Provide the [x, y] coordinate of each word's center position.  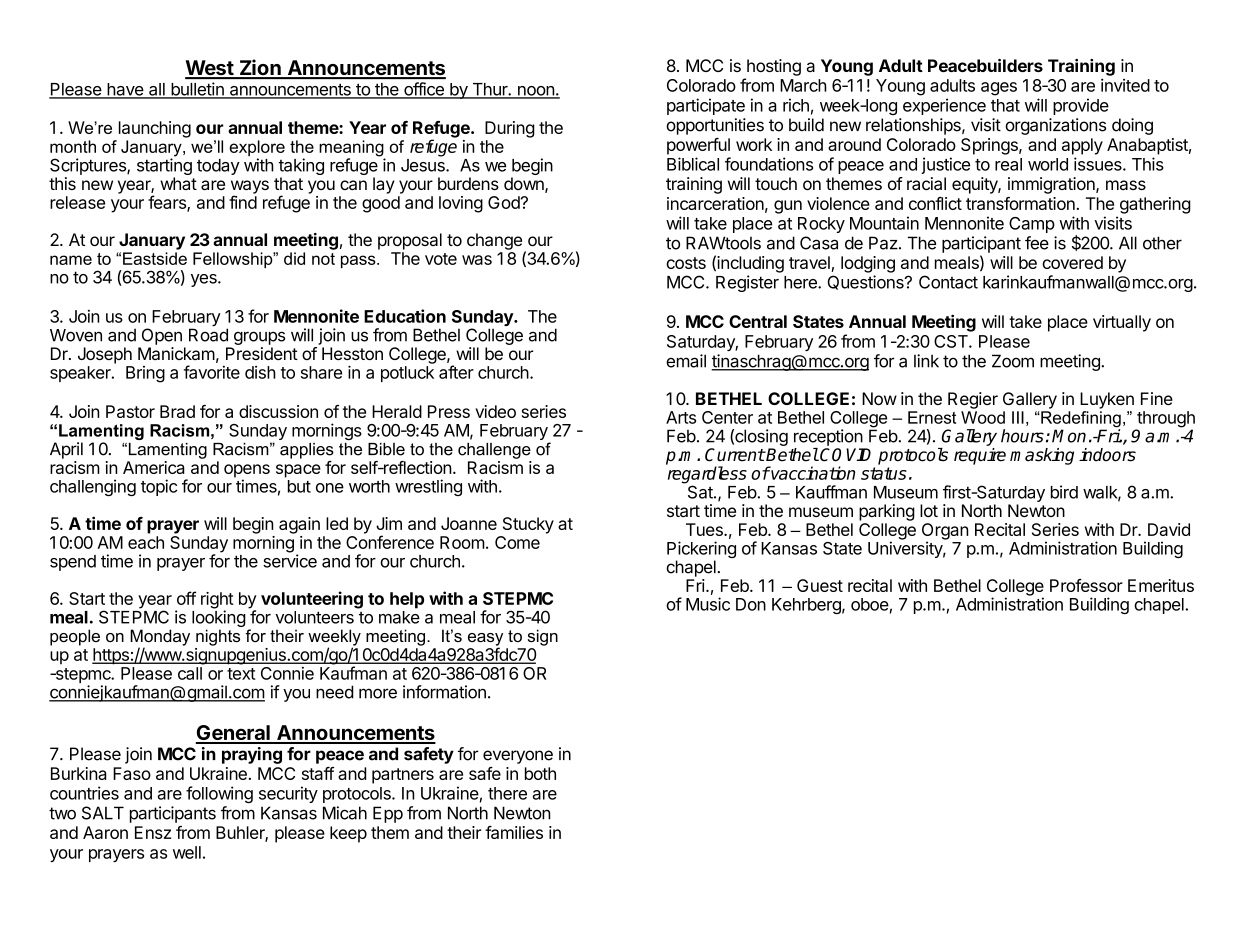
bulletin [197, 90]
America [154, 467]
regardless [707, 476]
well [187, 852]
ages [999, 89]
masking [1042, 456]
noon [535, 92]
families [514, 832]
